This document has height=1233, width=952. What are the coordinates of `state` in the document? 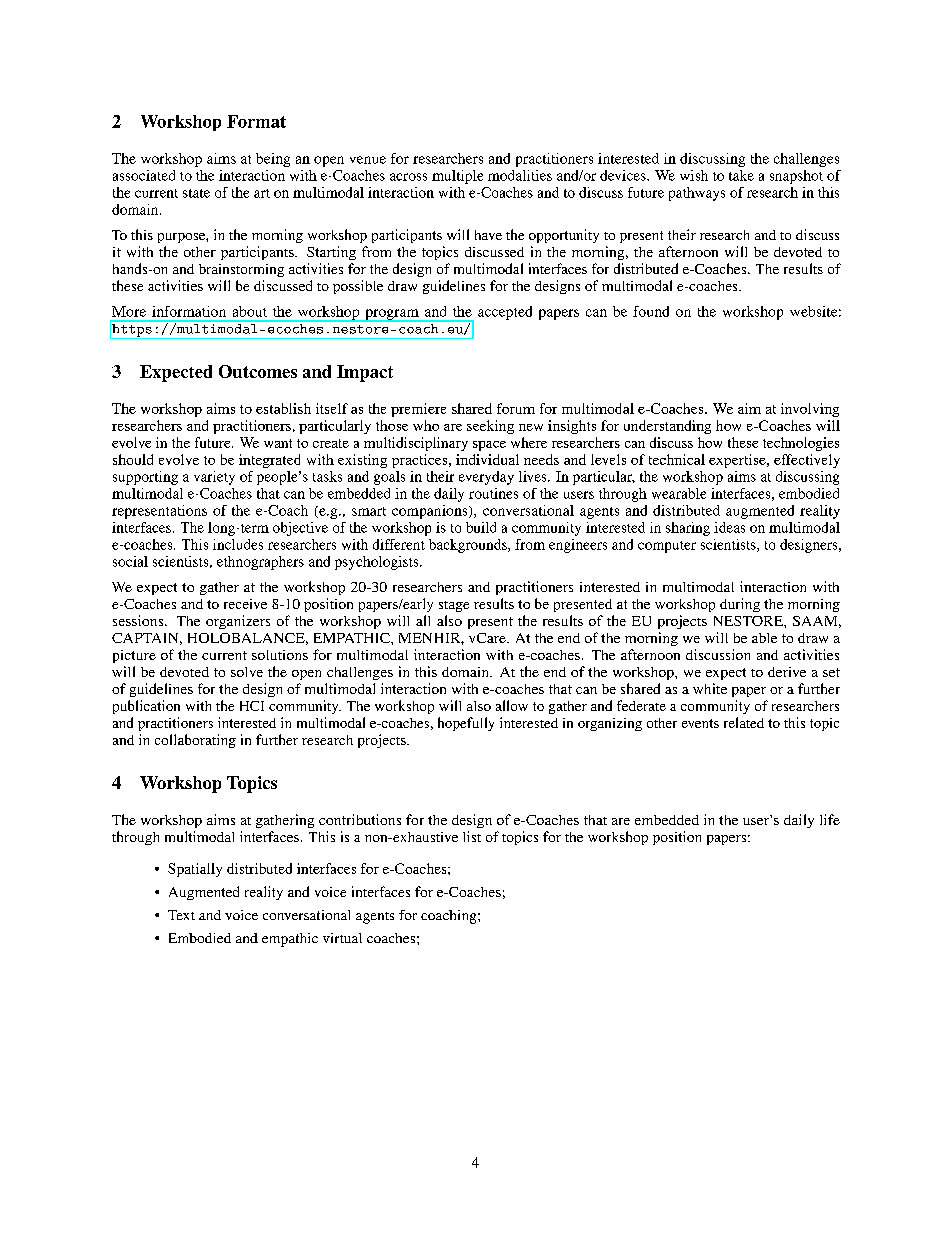 It's located at (196, 193).
